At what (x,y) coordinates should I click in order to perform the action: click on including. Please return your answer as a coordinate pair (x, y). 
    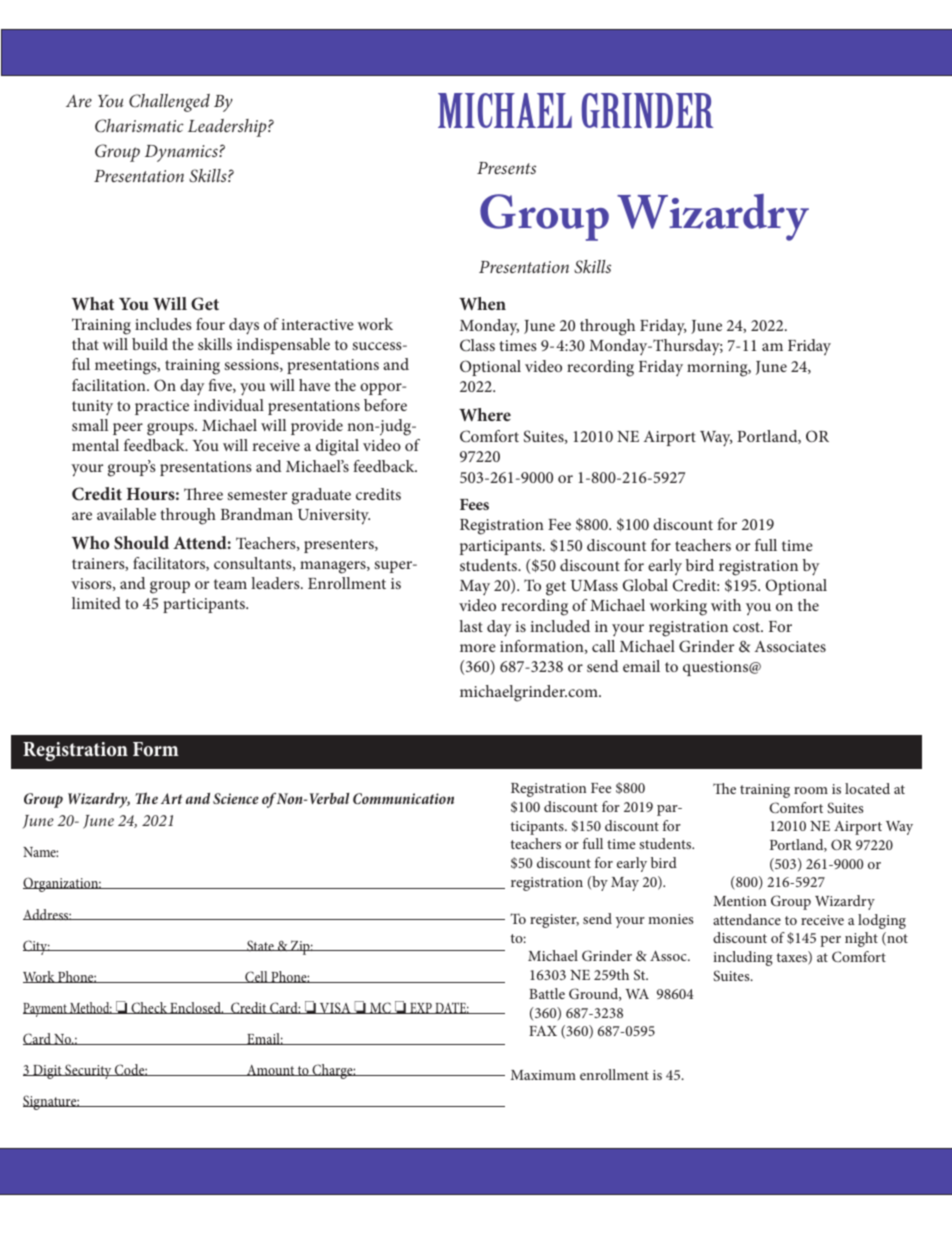
    Looking at the image, I should click on (743, 958).
